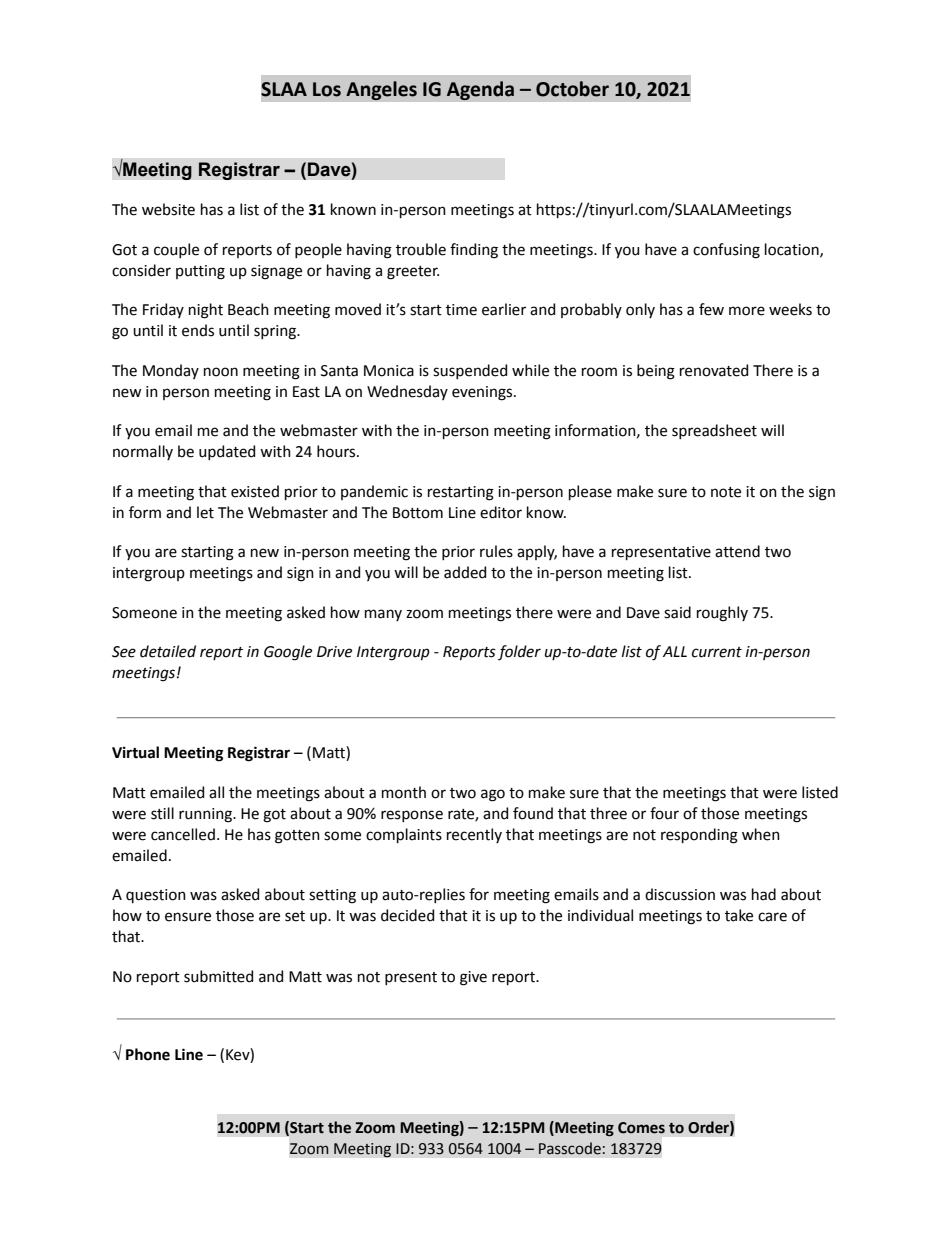 The height and width of the screenshot is (1233, 952). I want to click on responding, so click(699, 836).
